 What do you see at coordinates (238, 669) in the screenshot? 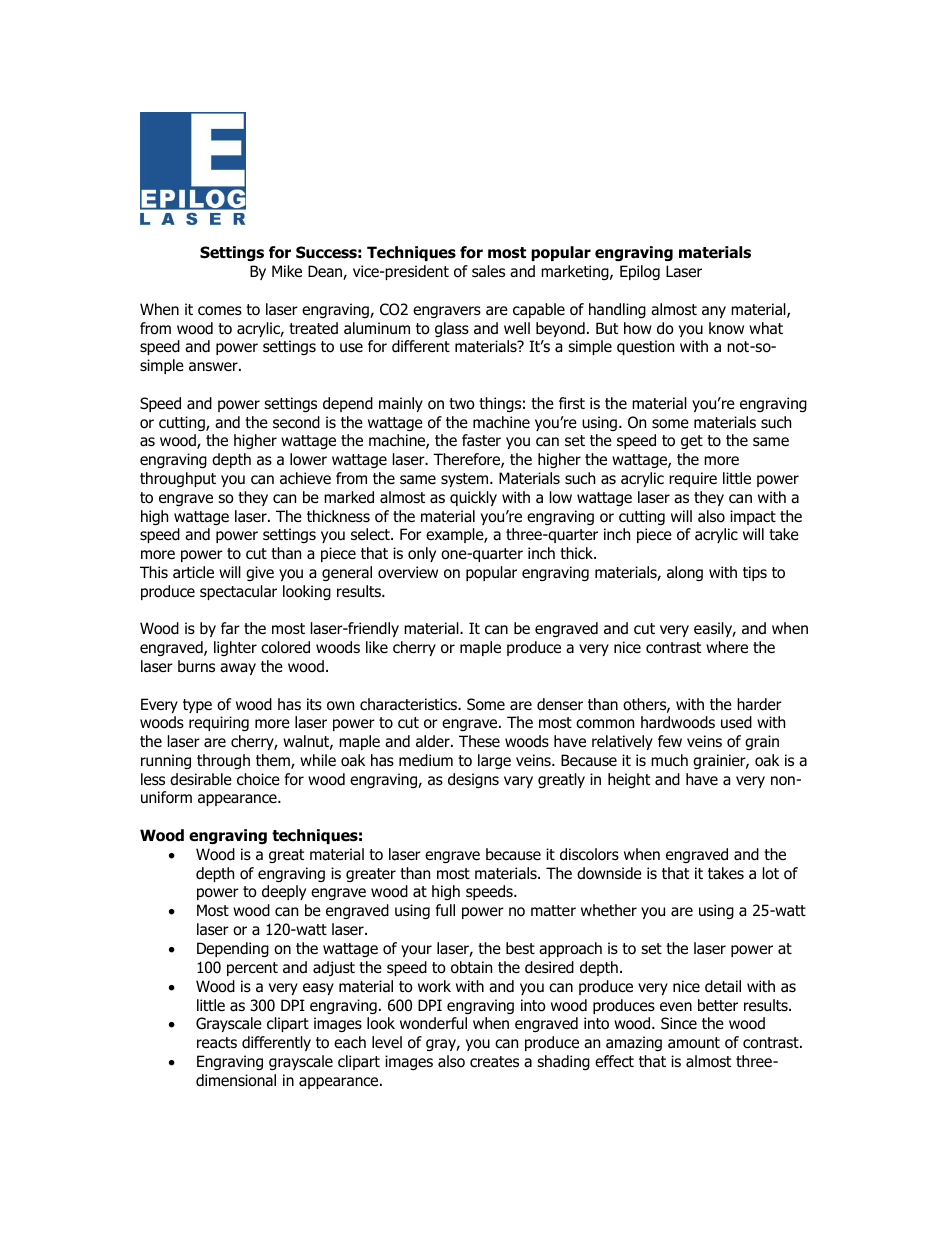
I see `away` at bounding box center [238, 669].
